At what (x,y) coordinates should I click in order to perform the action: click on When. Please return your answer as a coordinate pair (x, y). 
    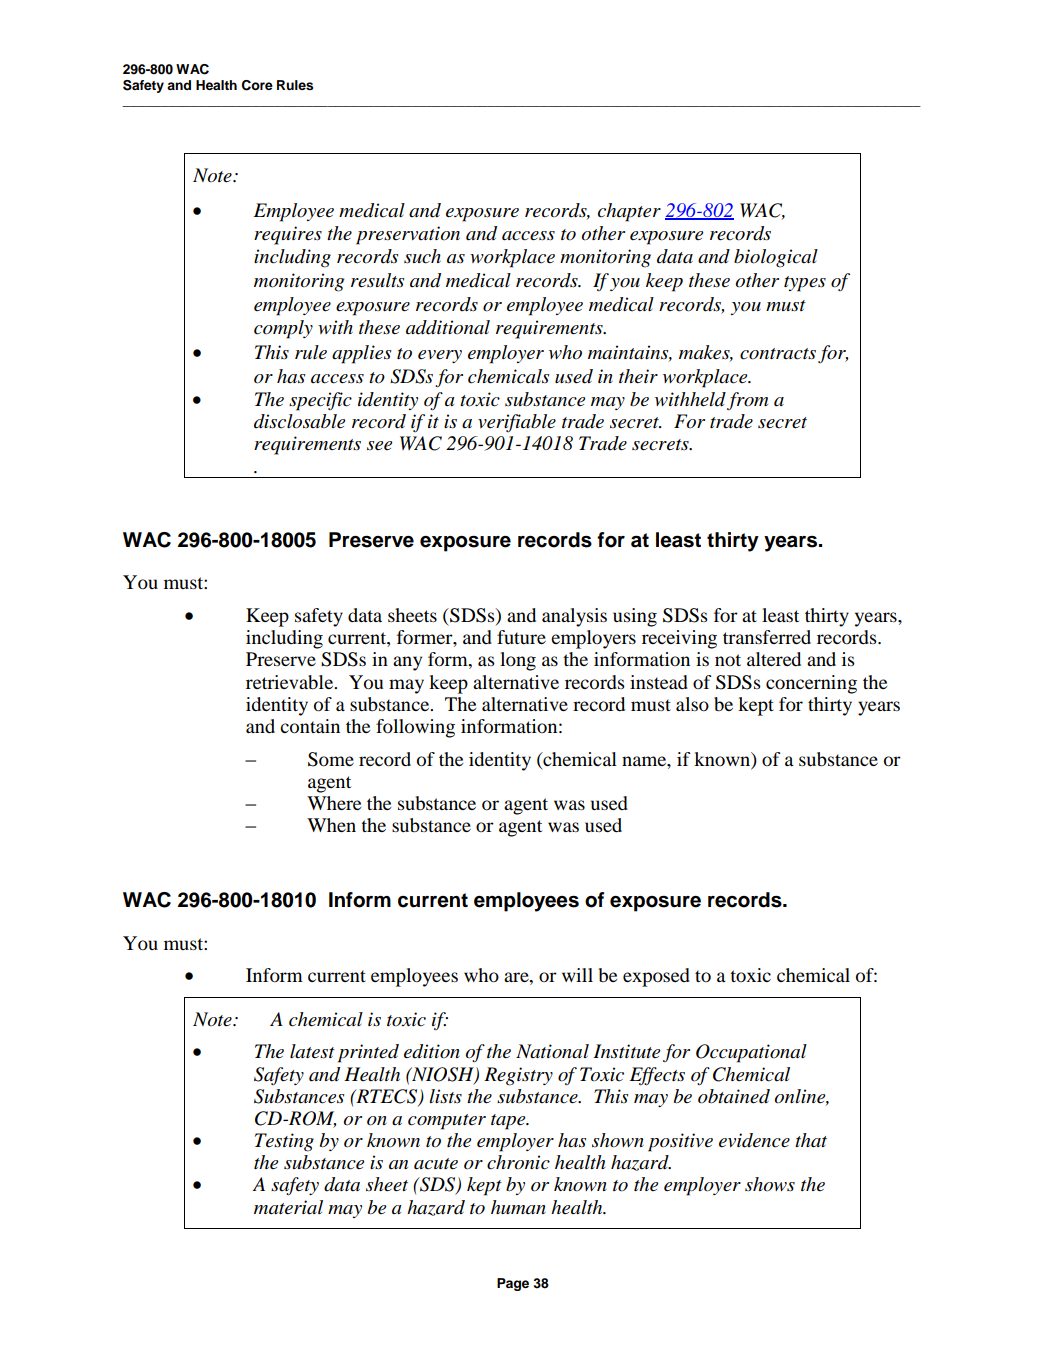
    Looking at the image, I should click on (331, 825).
